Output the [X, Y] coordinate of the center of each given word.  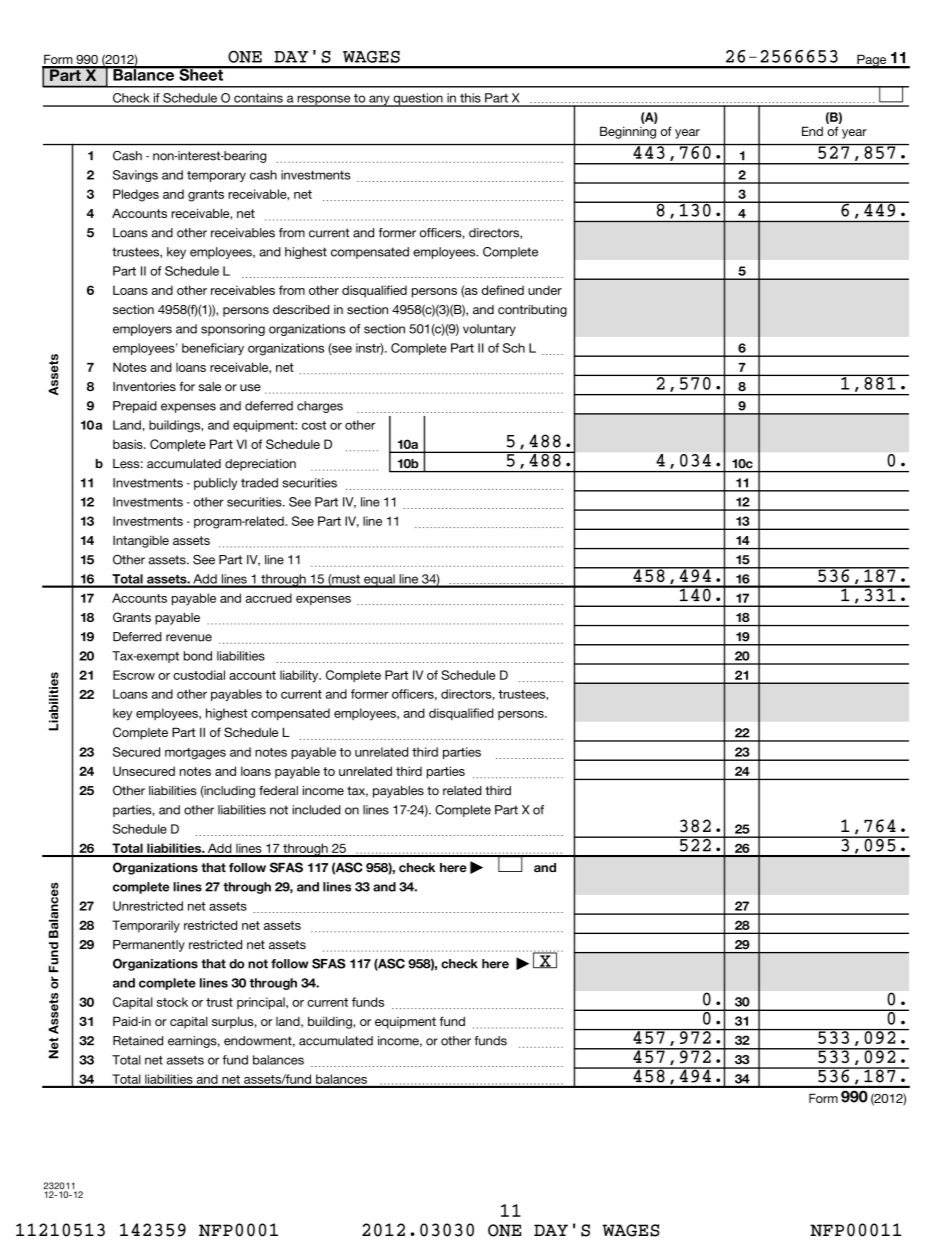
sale [210, 387]
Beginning [628, 132]
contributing [532, 311]
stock [172, 1002]
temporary [216, 176]
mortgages [195, 754]
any [379, 101]
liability [300, 676]
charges [320, 407]
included [316, 810]
